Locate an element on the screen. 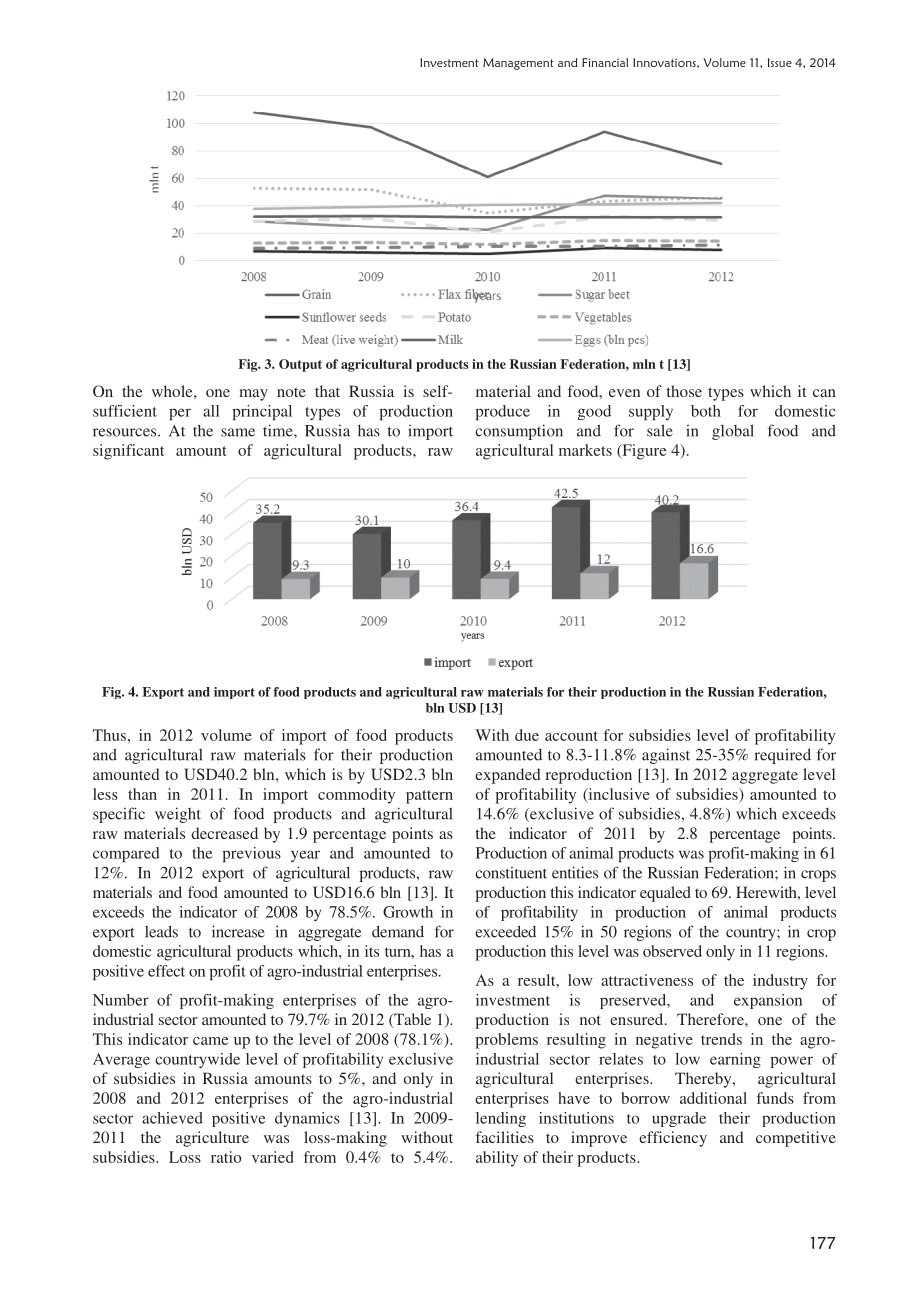  Financial is located at coordinates (605, 62).
